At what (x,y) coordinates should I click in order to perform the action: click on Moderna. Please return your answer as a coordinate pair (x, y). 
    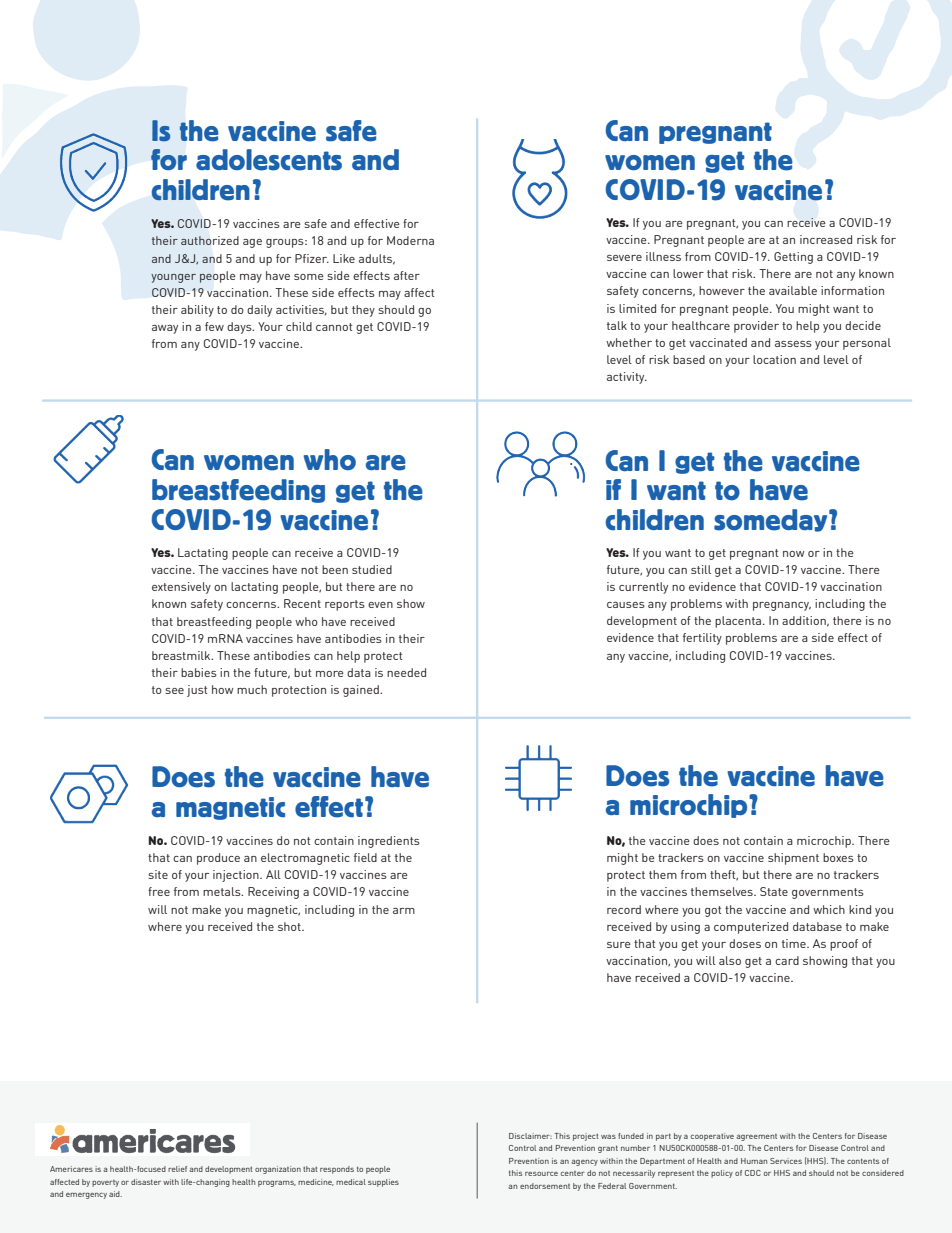
    Looking at the image, I should click on (410, 240).
